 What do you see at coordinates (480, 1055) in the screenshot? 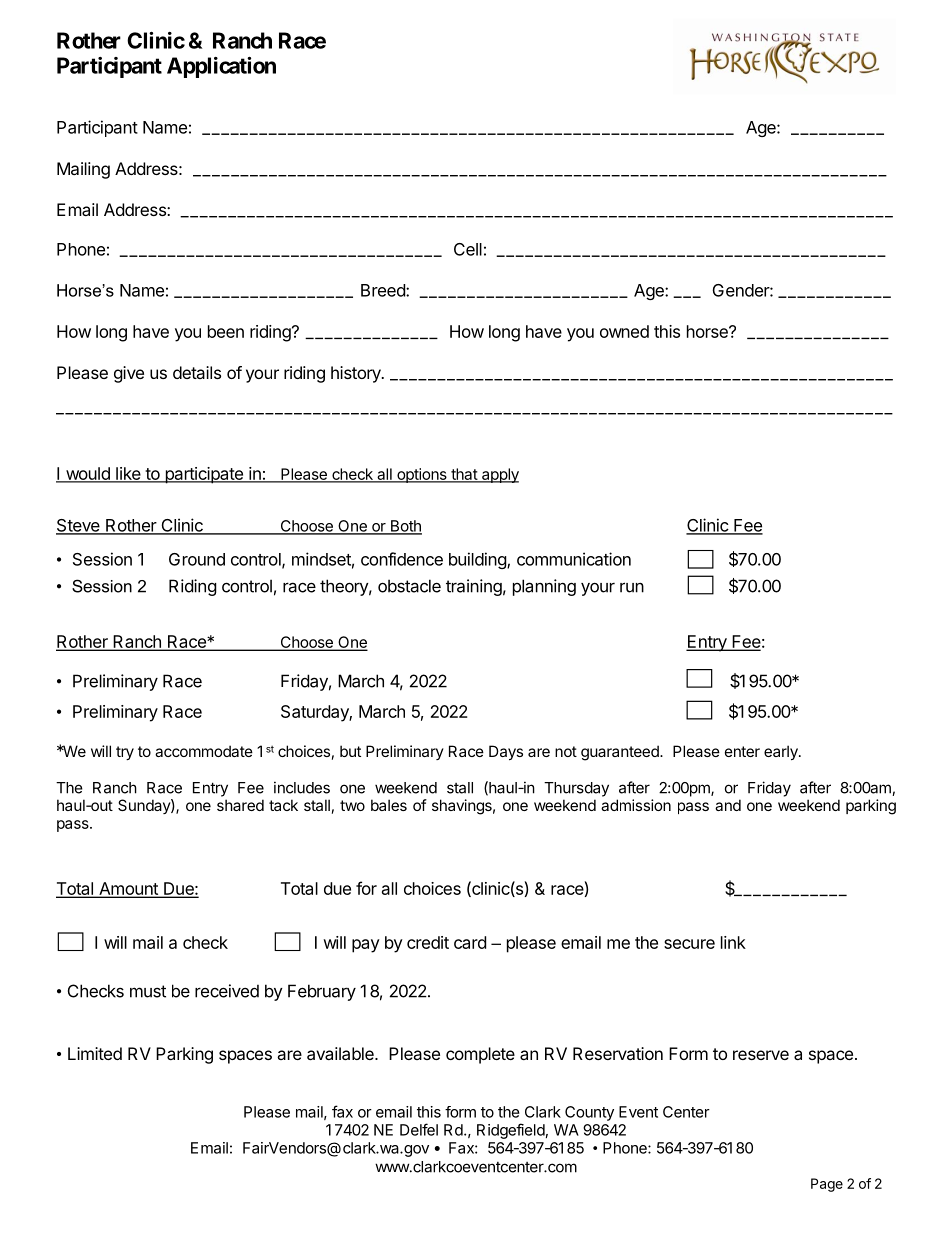
I see `complete` at bounding box center [480, 1055].
